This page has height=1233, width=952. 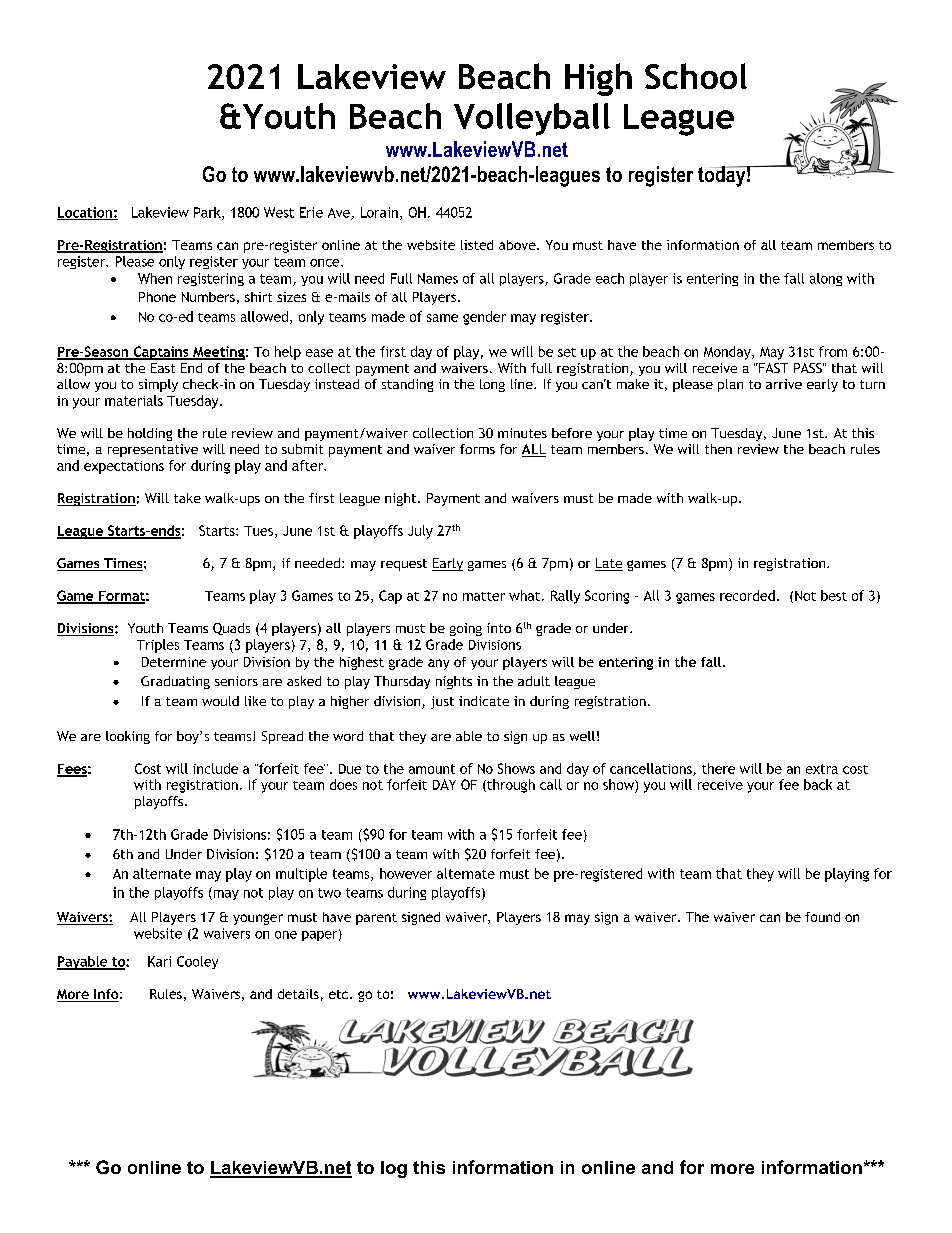 What do you see at coordinates (696, 76) in the page?
I see `School` at bounding box center [696, 76].
